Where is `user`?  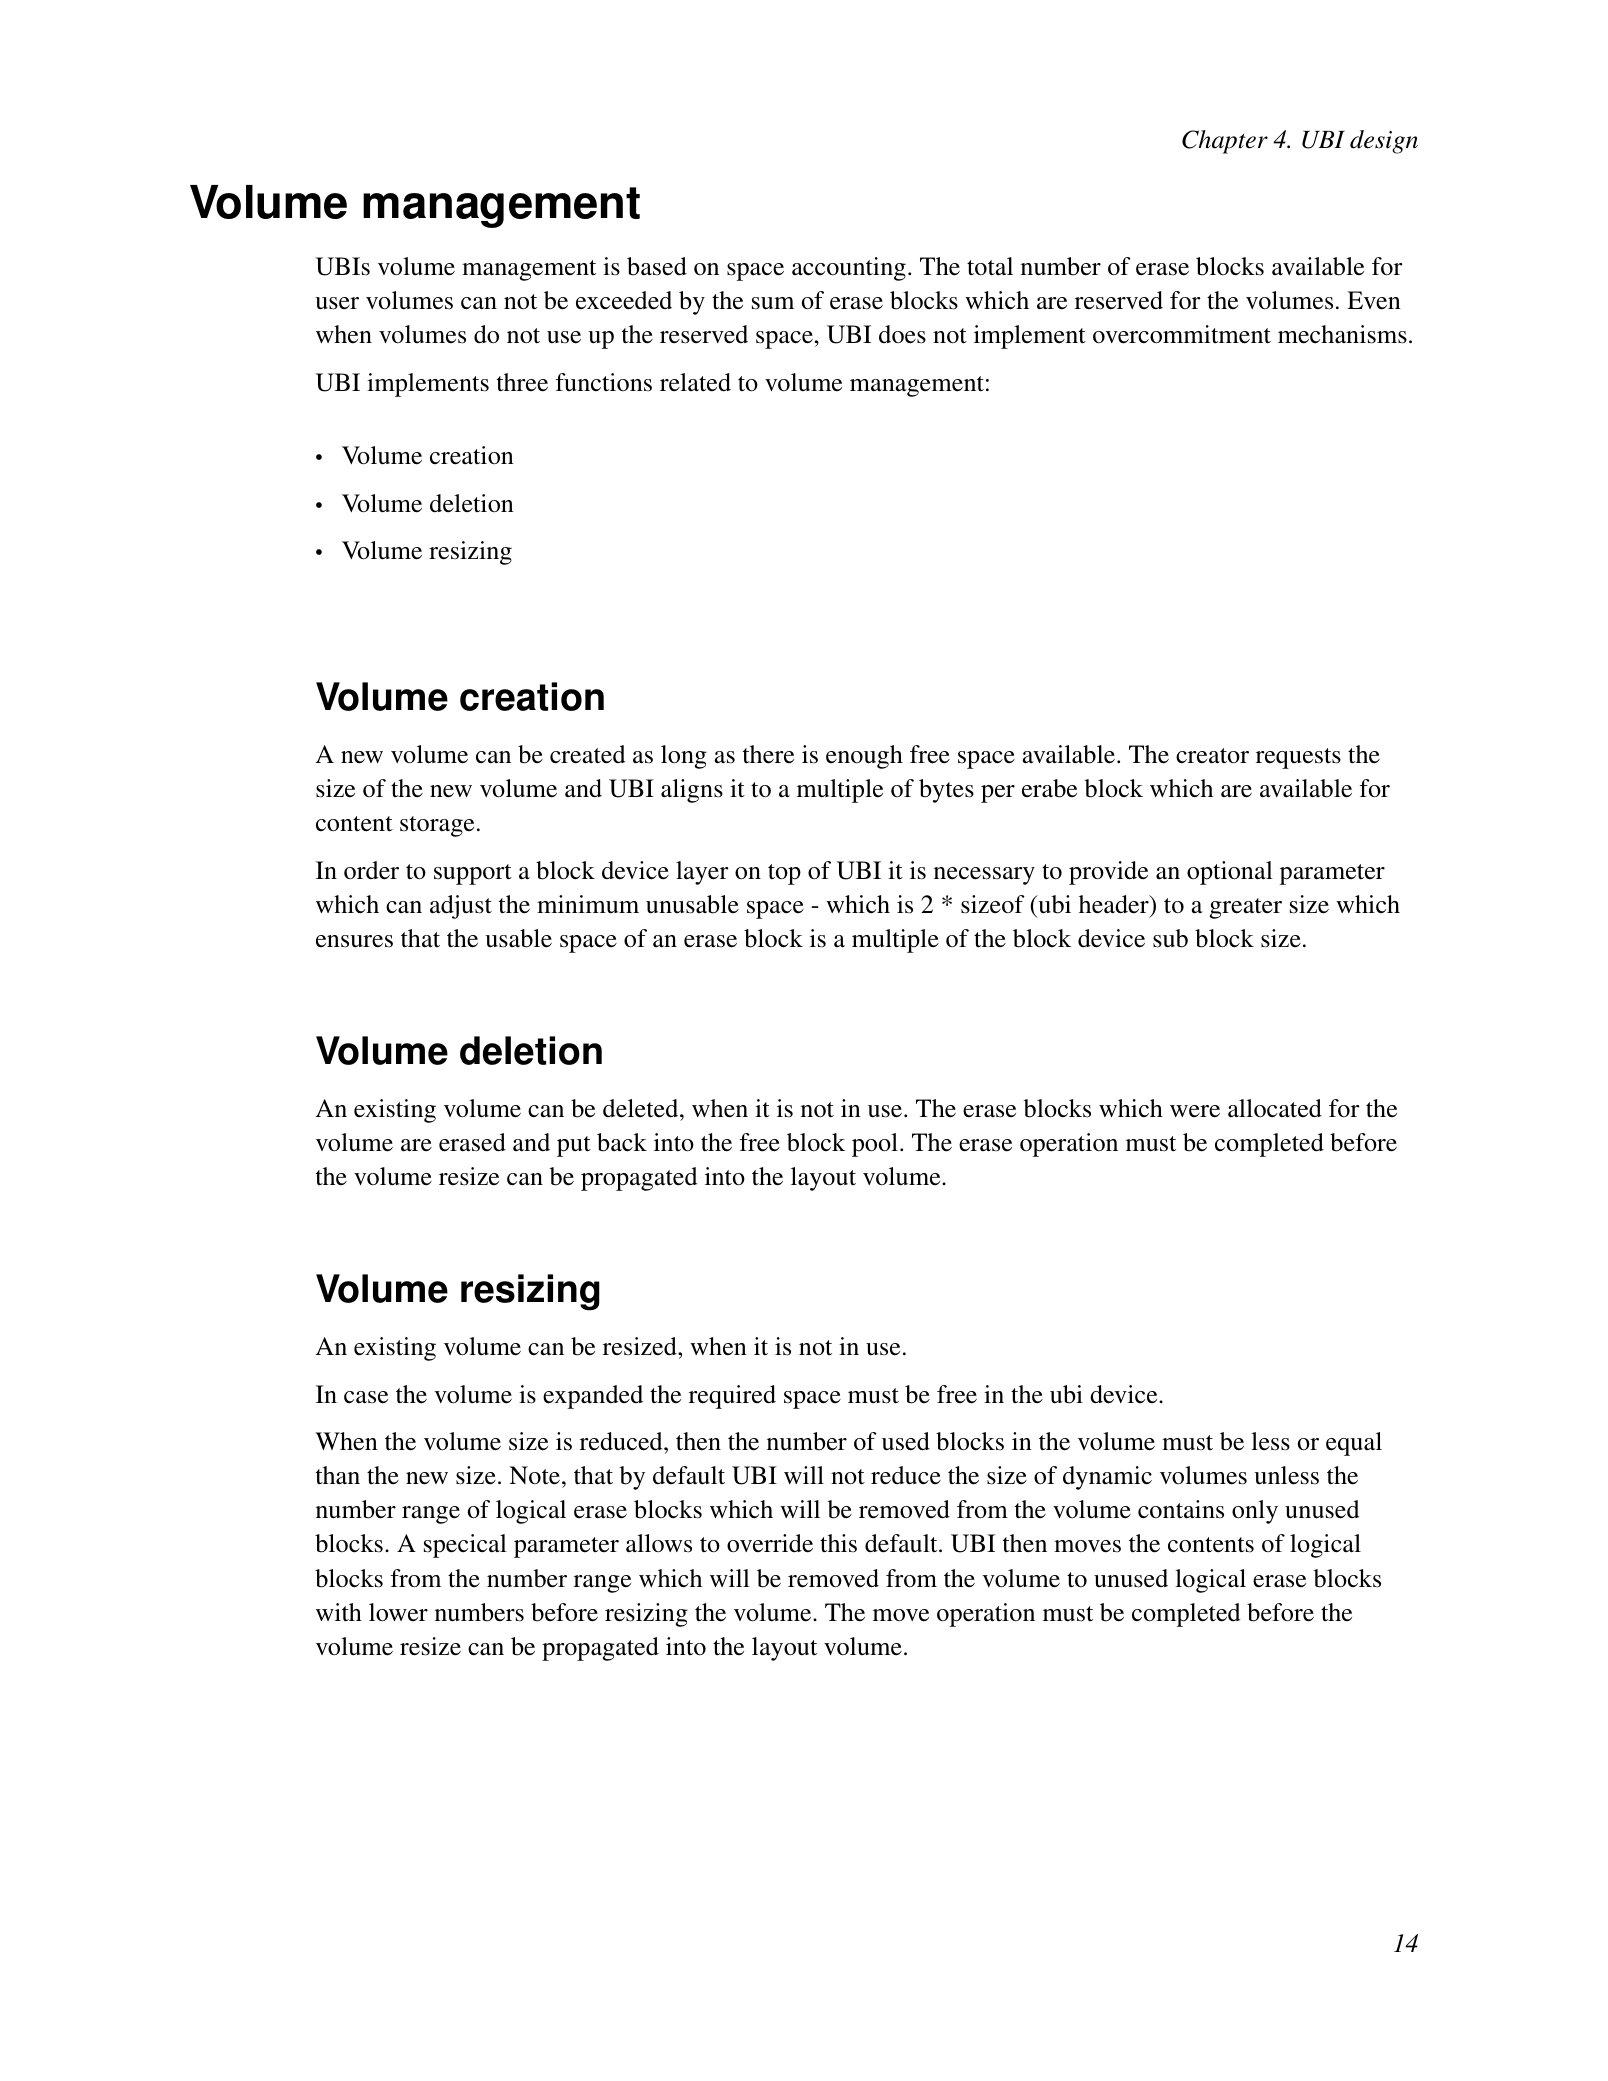 user is located at coordinates (337, 303).
